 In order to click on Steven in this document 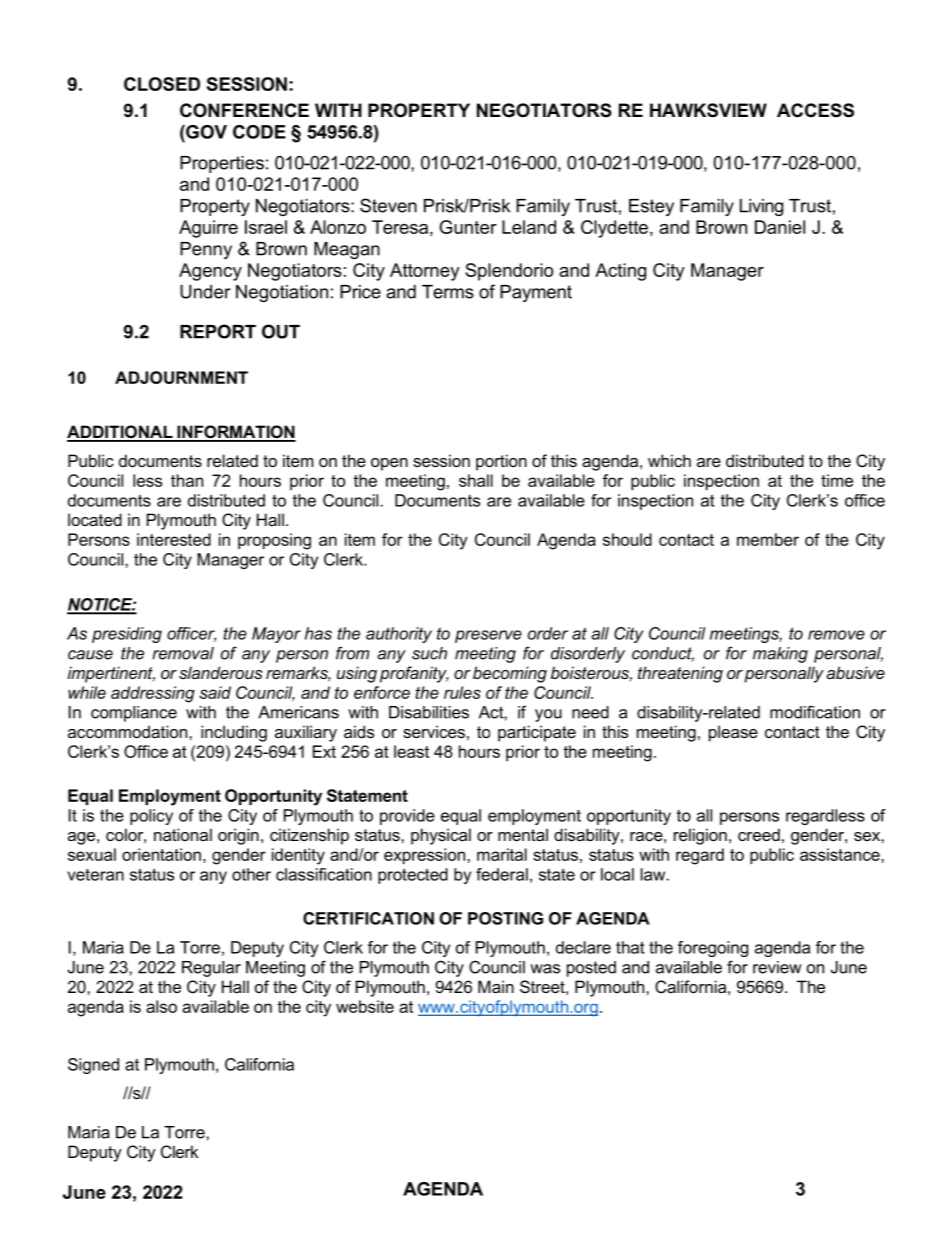, I will do `click(388, 205)`.
